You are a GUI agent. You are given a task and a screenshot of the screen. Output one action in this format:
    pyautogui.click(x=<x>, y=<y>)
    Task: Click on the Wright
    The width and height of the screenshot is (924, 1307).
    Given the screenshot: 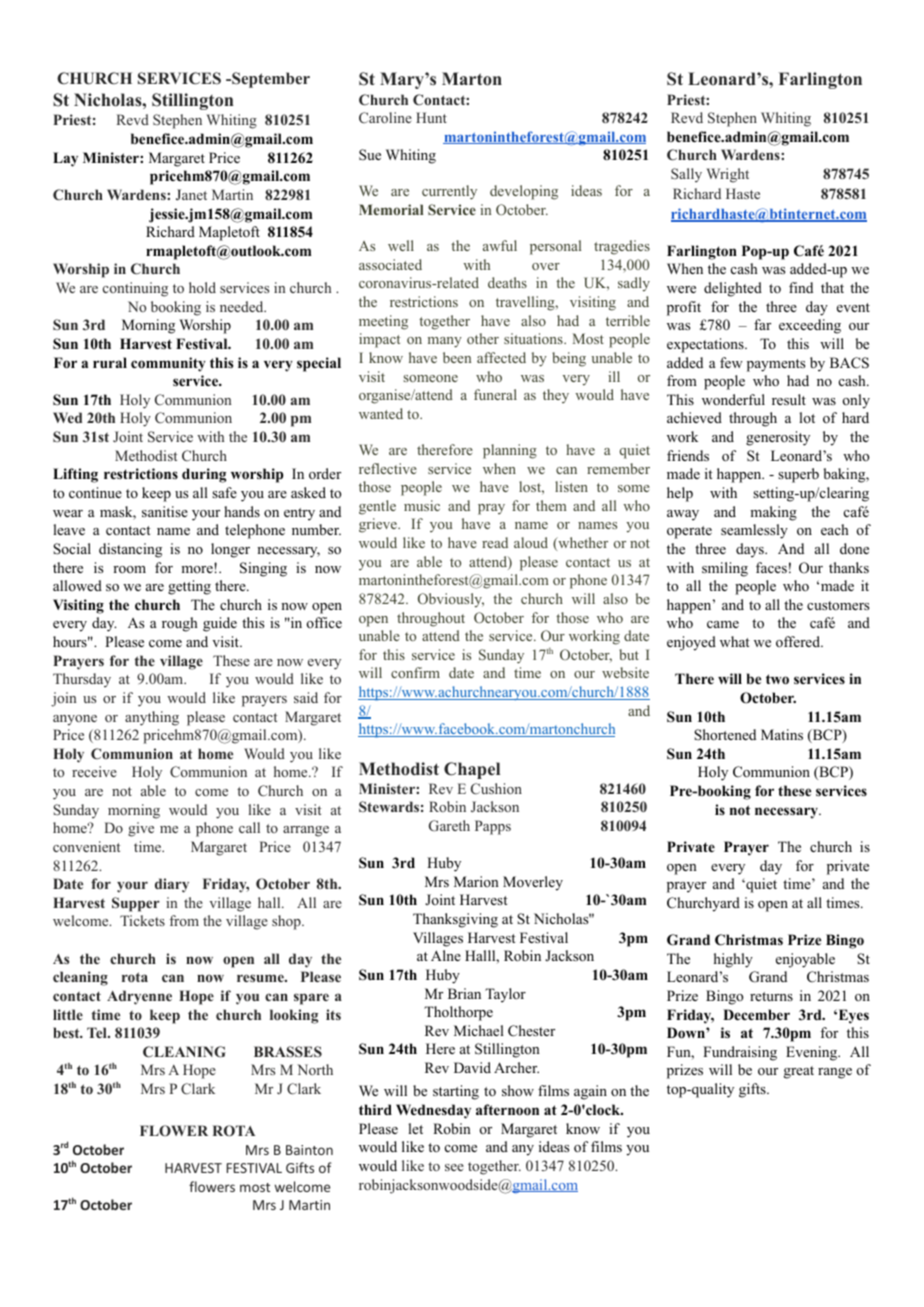 What is the action you would take?
    pyautogui.click(x=727, y=175)
